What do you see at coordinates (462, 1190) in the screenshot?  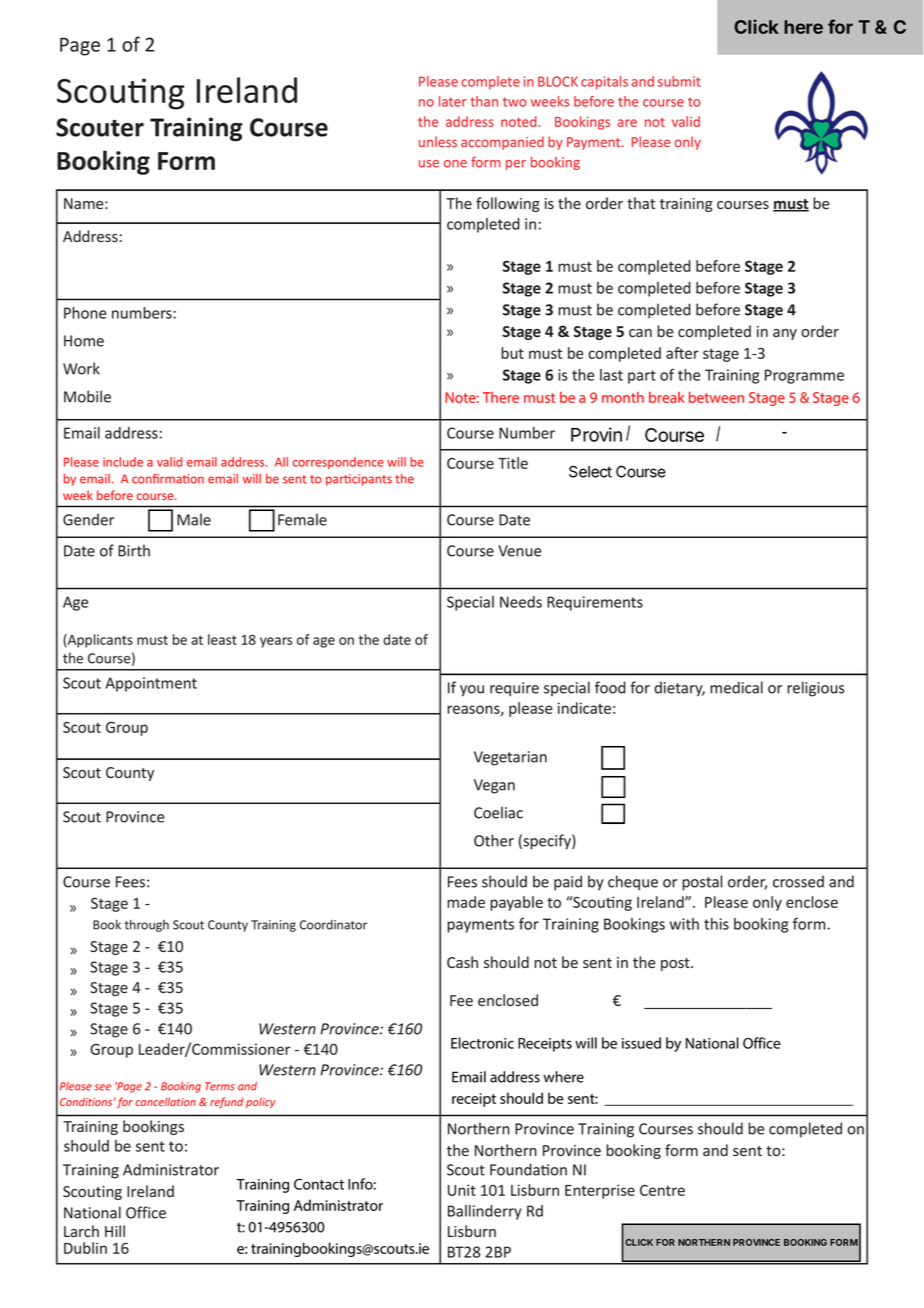 I see `Unit` at bounding box center [462, 1190].
